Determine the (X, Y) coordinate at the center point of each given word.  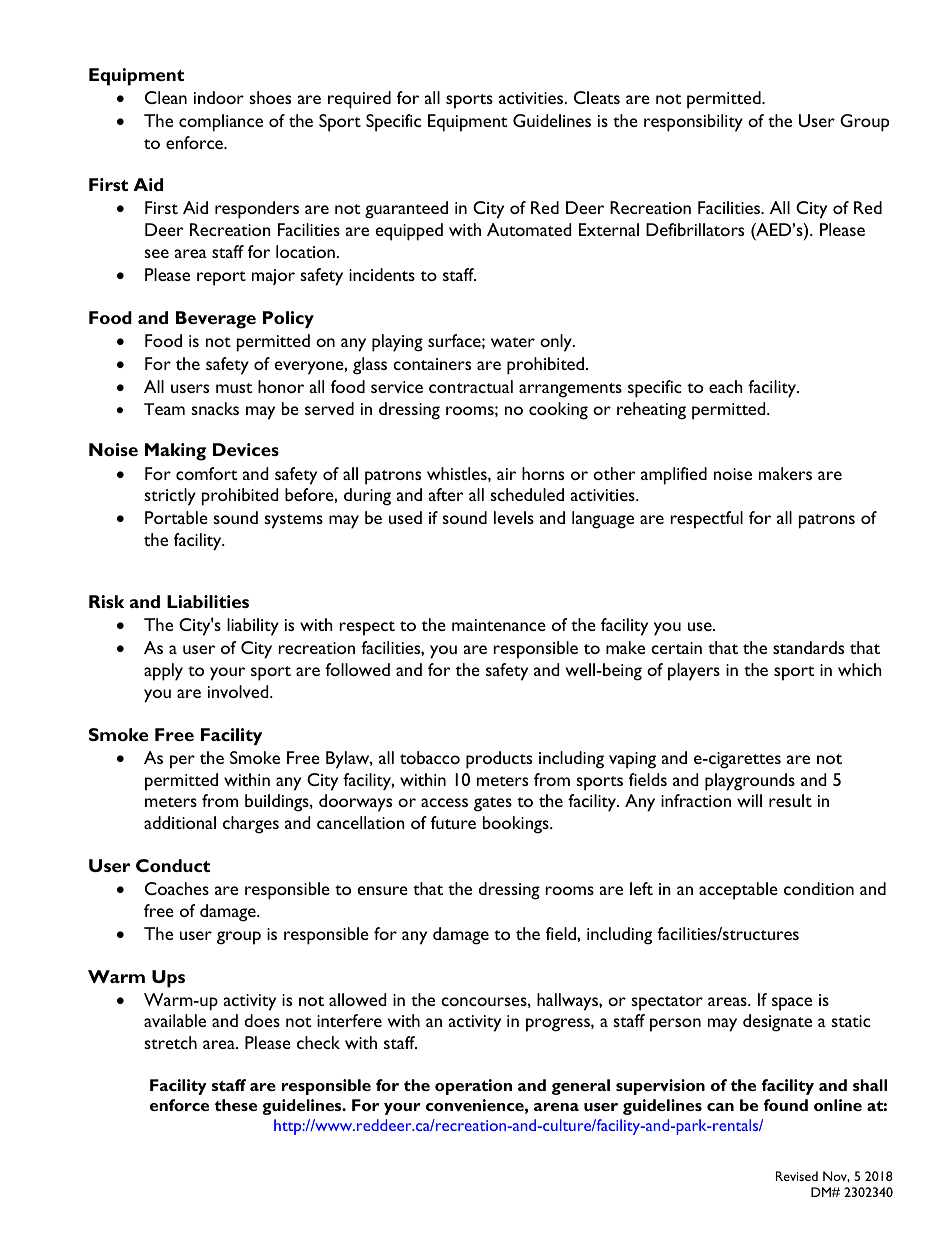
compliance (221, 123)
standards (808, 647)
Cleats (597, 97)
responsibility (693, 123)
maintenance (499, 625)
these (236, 1105)
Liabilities (208, 601)
